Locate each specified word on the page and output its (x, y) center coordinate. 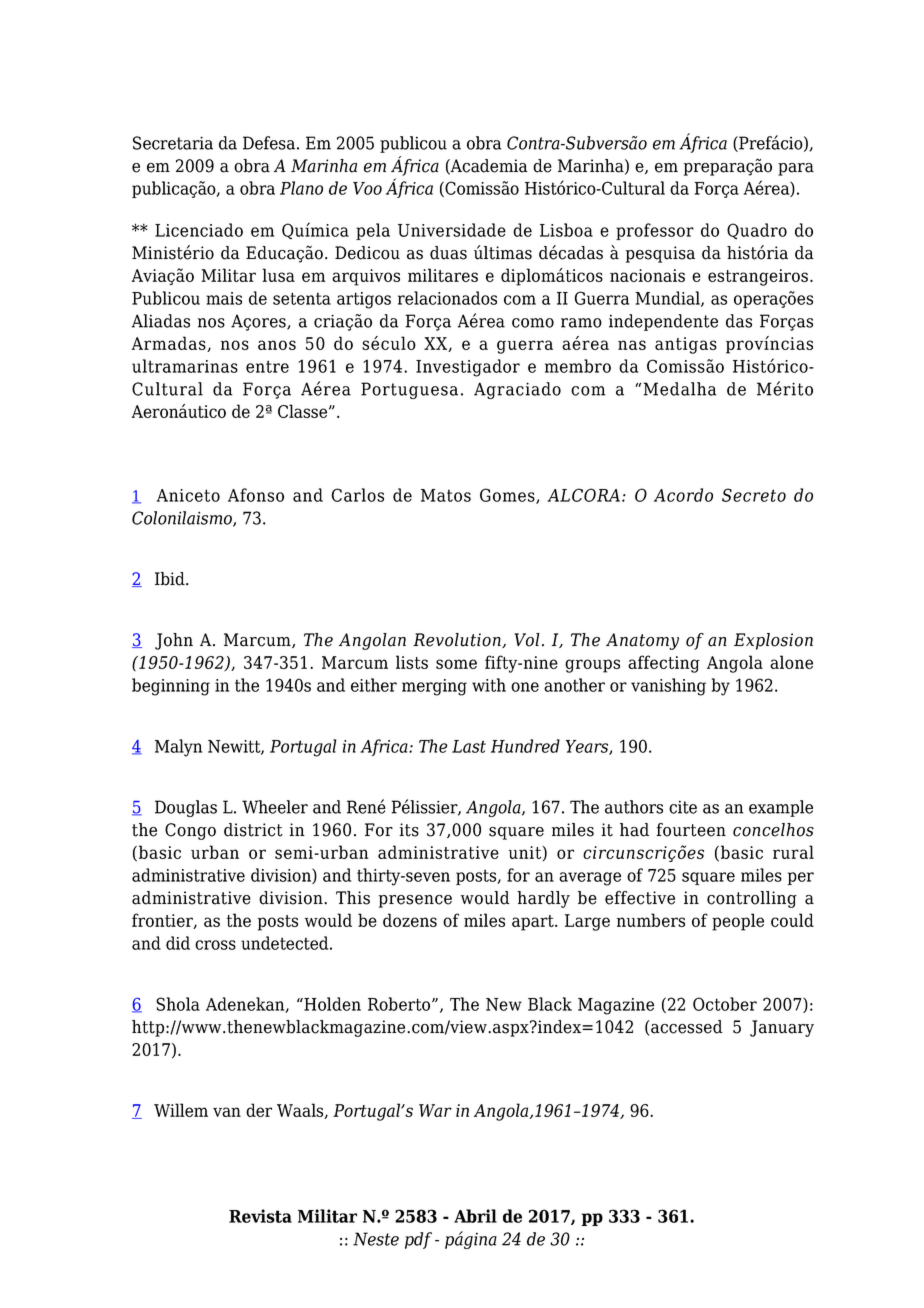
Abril (475, 1216)
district (253, 830)
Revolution (458, 640)
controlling (752, 899)
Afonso (256, 495)
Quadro (757, 231)
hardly (543, 899)
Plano (301, 188)
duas (448, 253)
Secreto (754, 495)
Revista (260, 1216)
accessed (686, 1028)
